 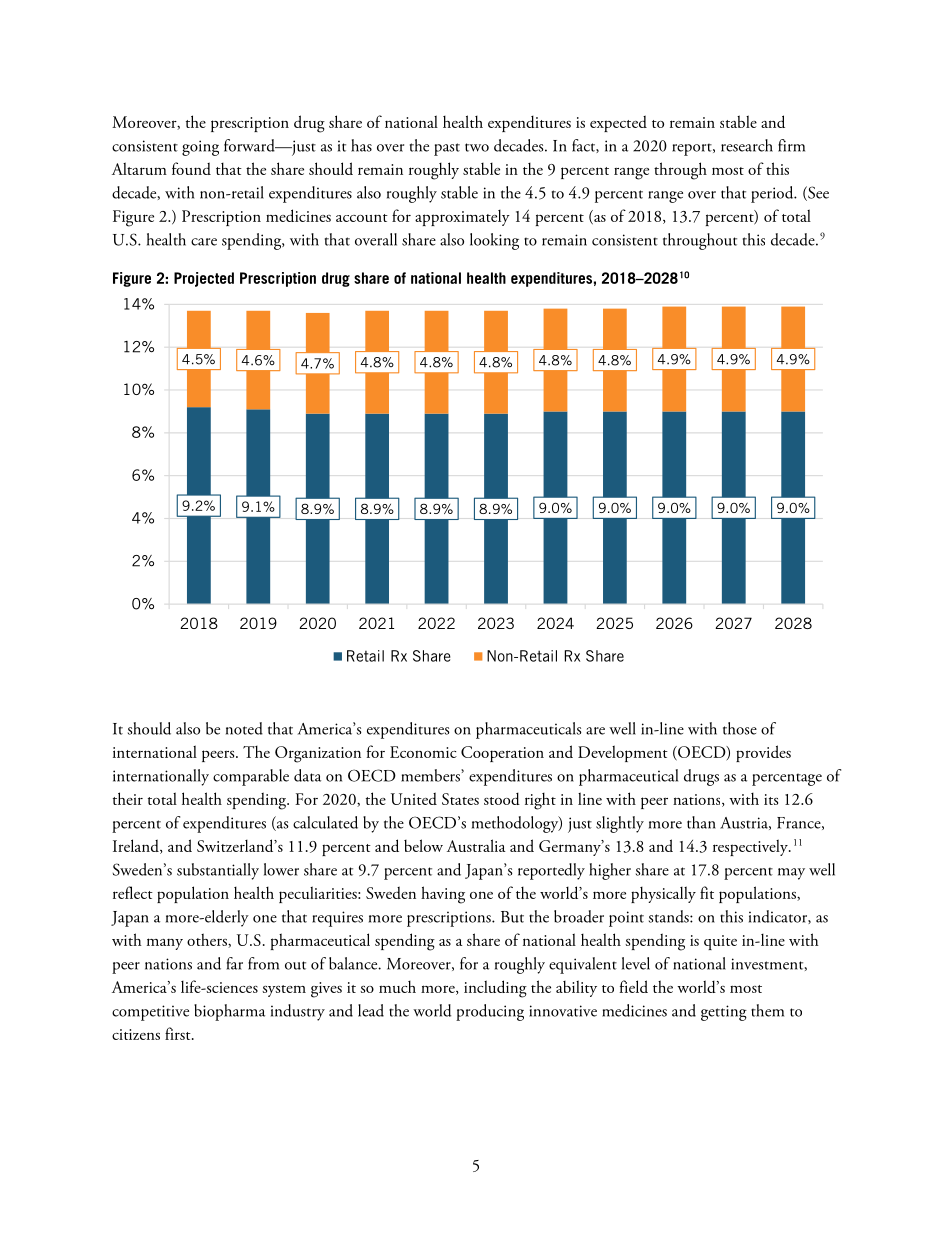 I want to click on than, so click(x=701, y=822).
